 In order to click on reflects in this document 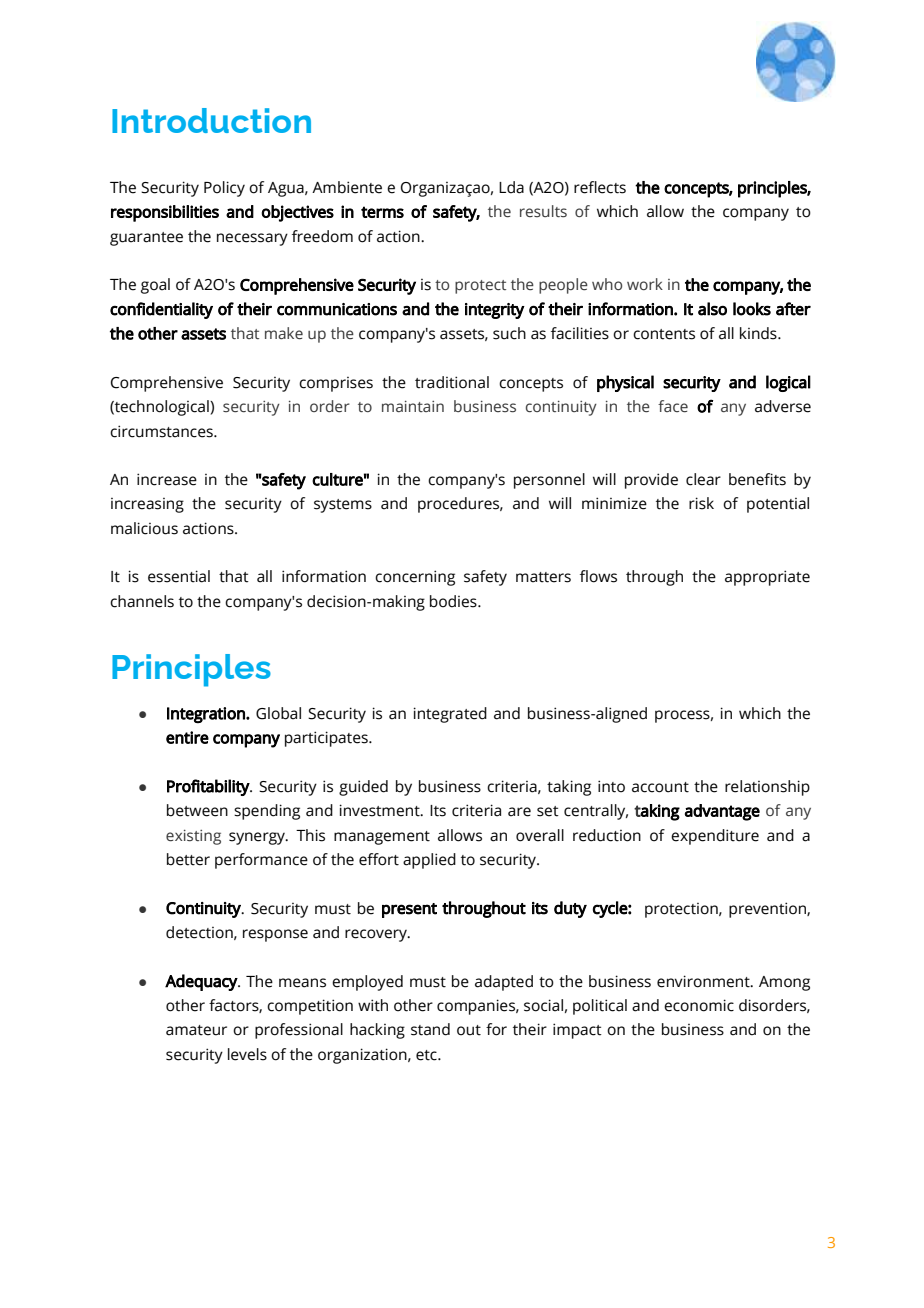, I will do `click(600, 187)`.
